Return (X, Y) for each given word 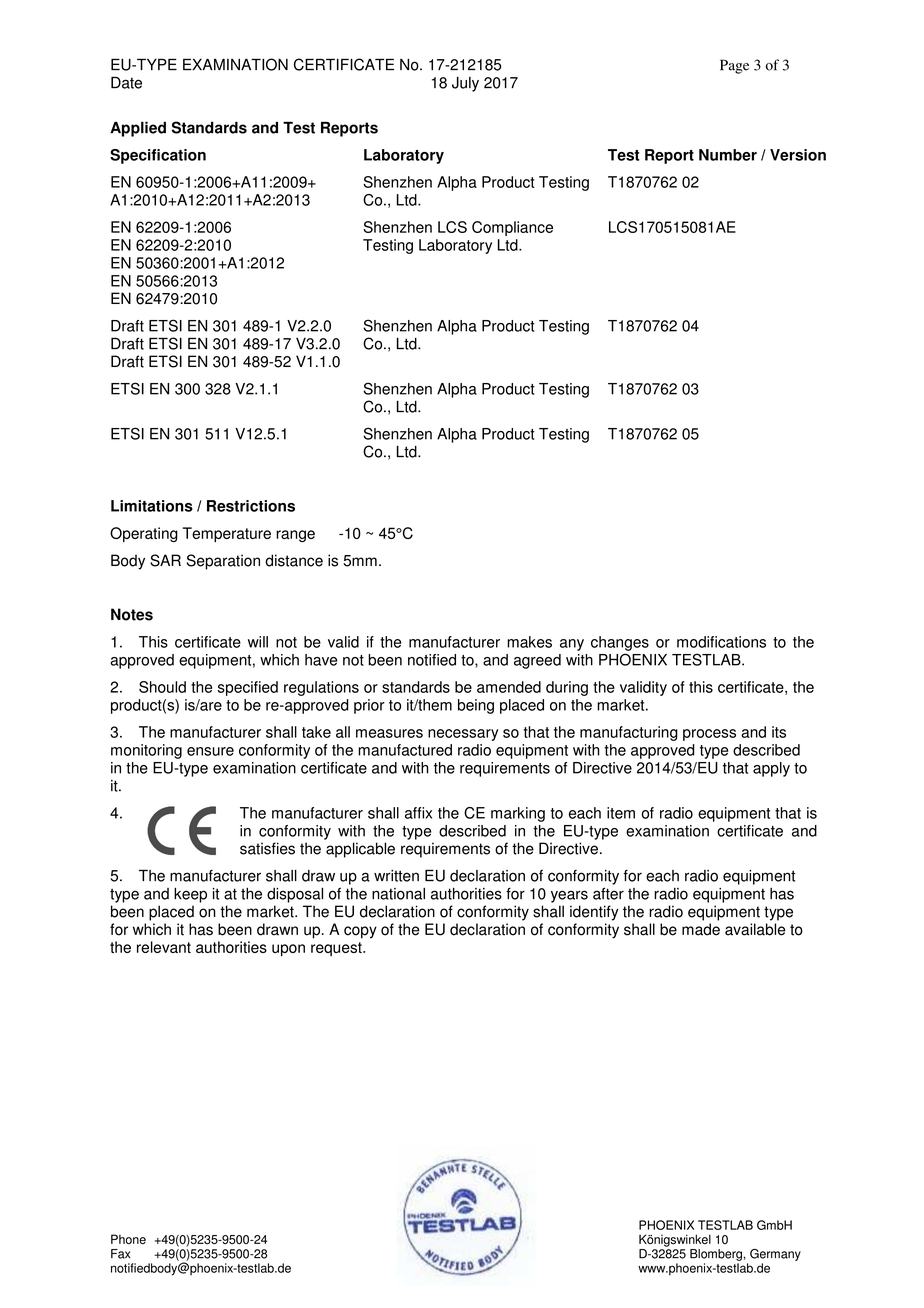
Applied (138, 129)
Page (734, 66)
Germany (775, 1255)
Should (162, 687)
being (476, 706)
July (465, 84)
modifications (721, 642)
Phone (128, 1239)
